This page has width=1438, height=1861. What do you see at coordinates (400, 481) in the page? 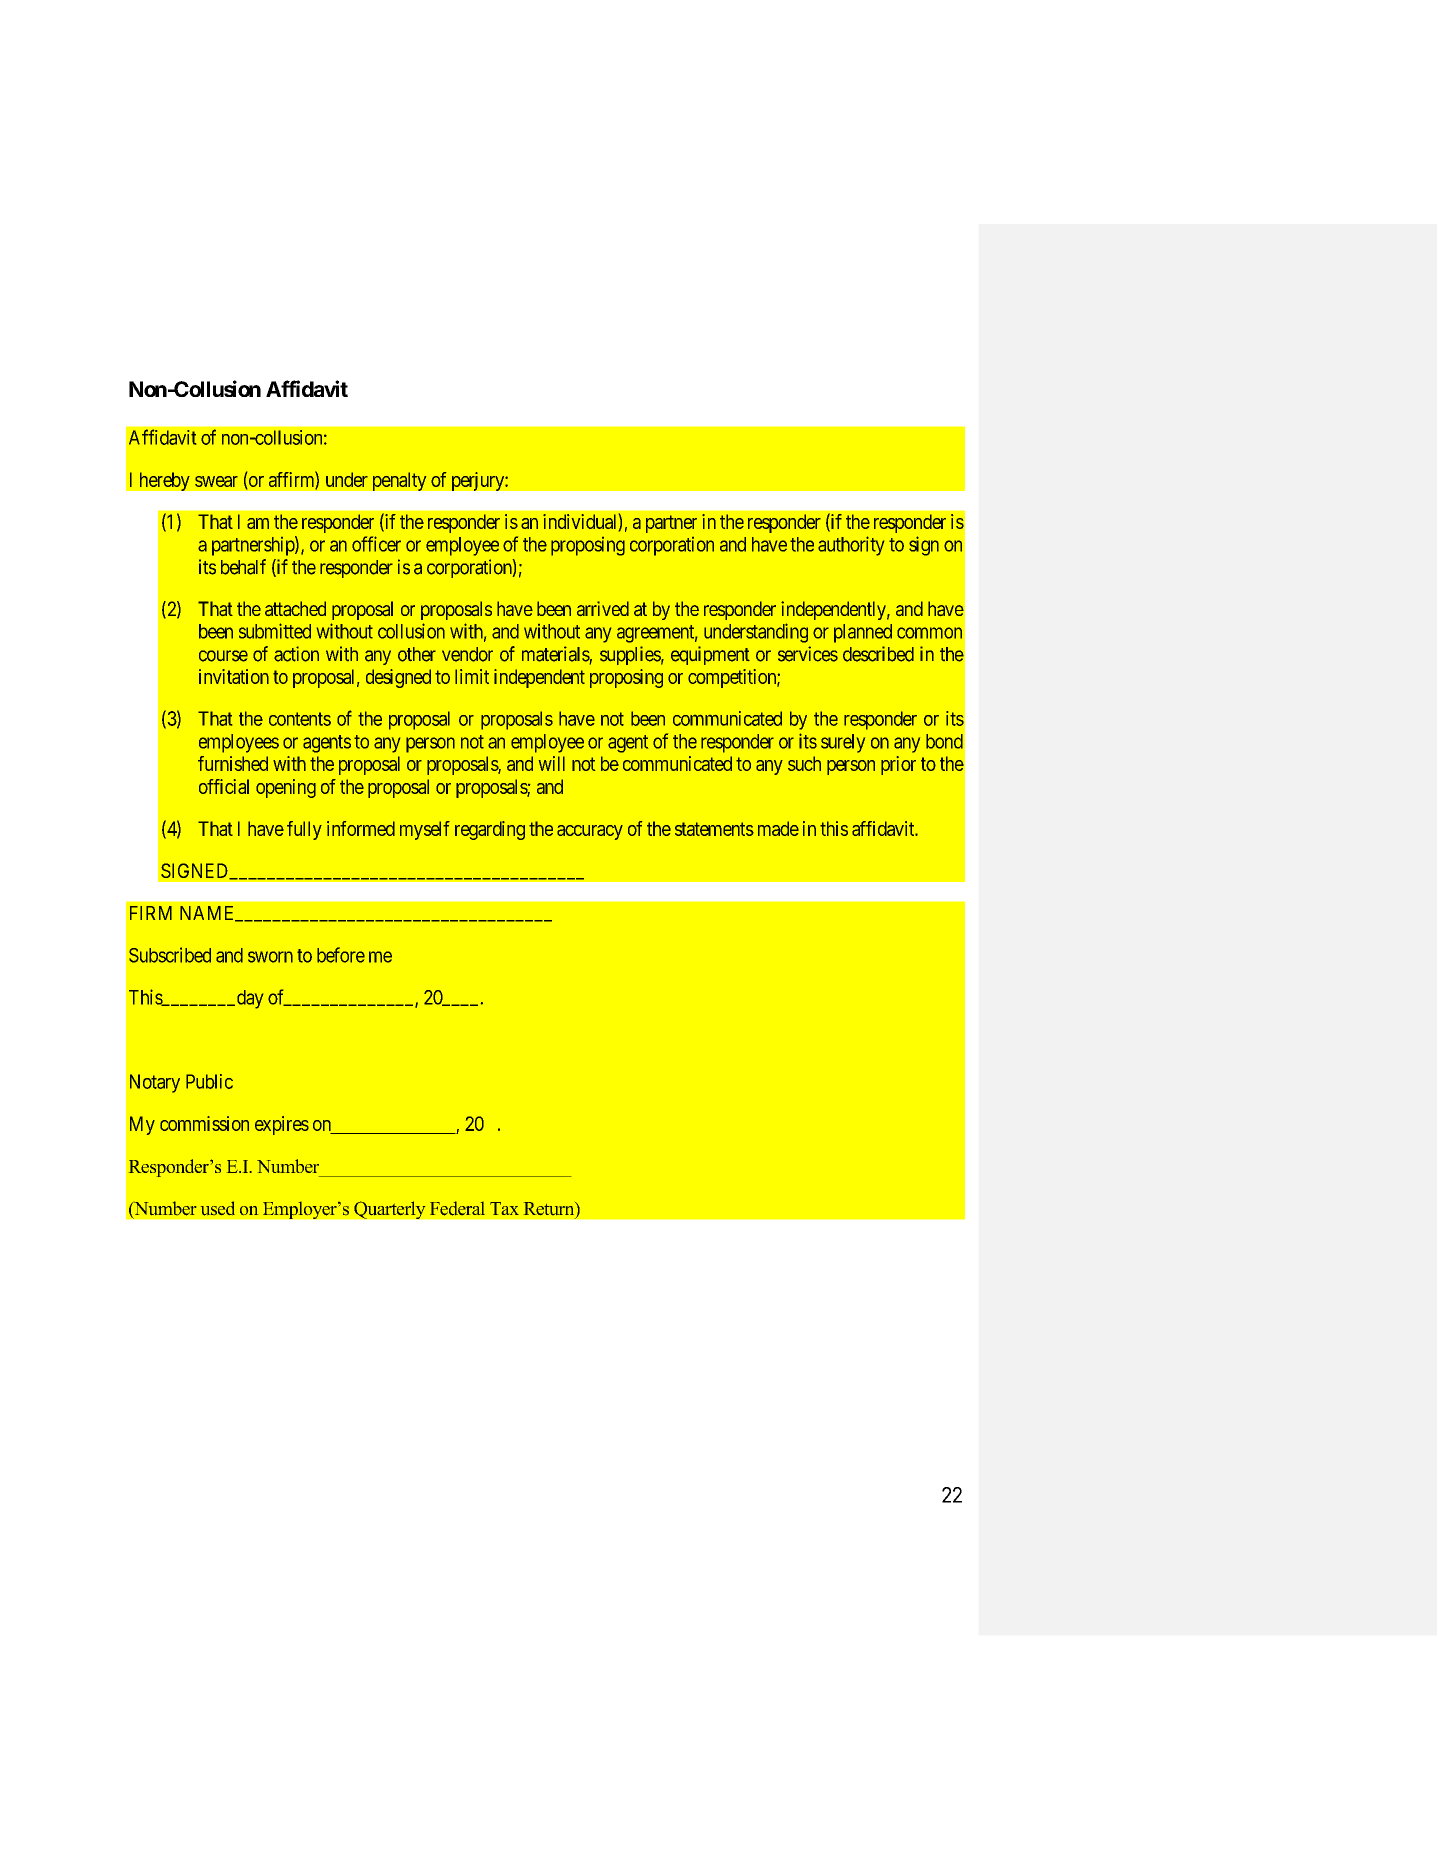
I see `penalty` at bounding box center [400, 481].
